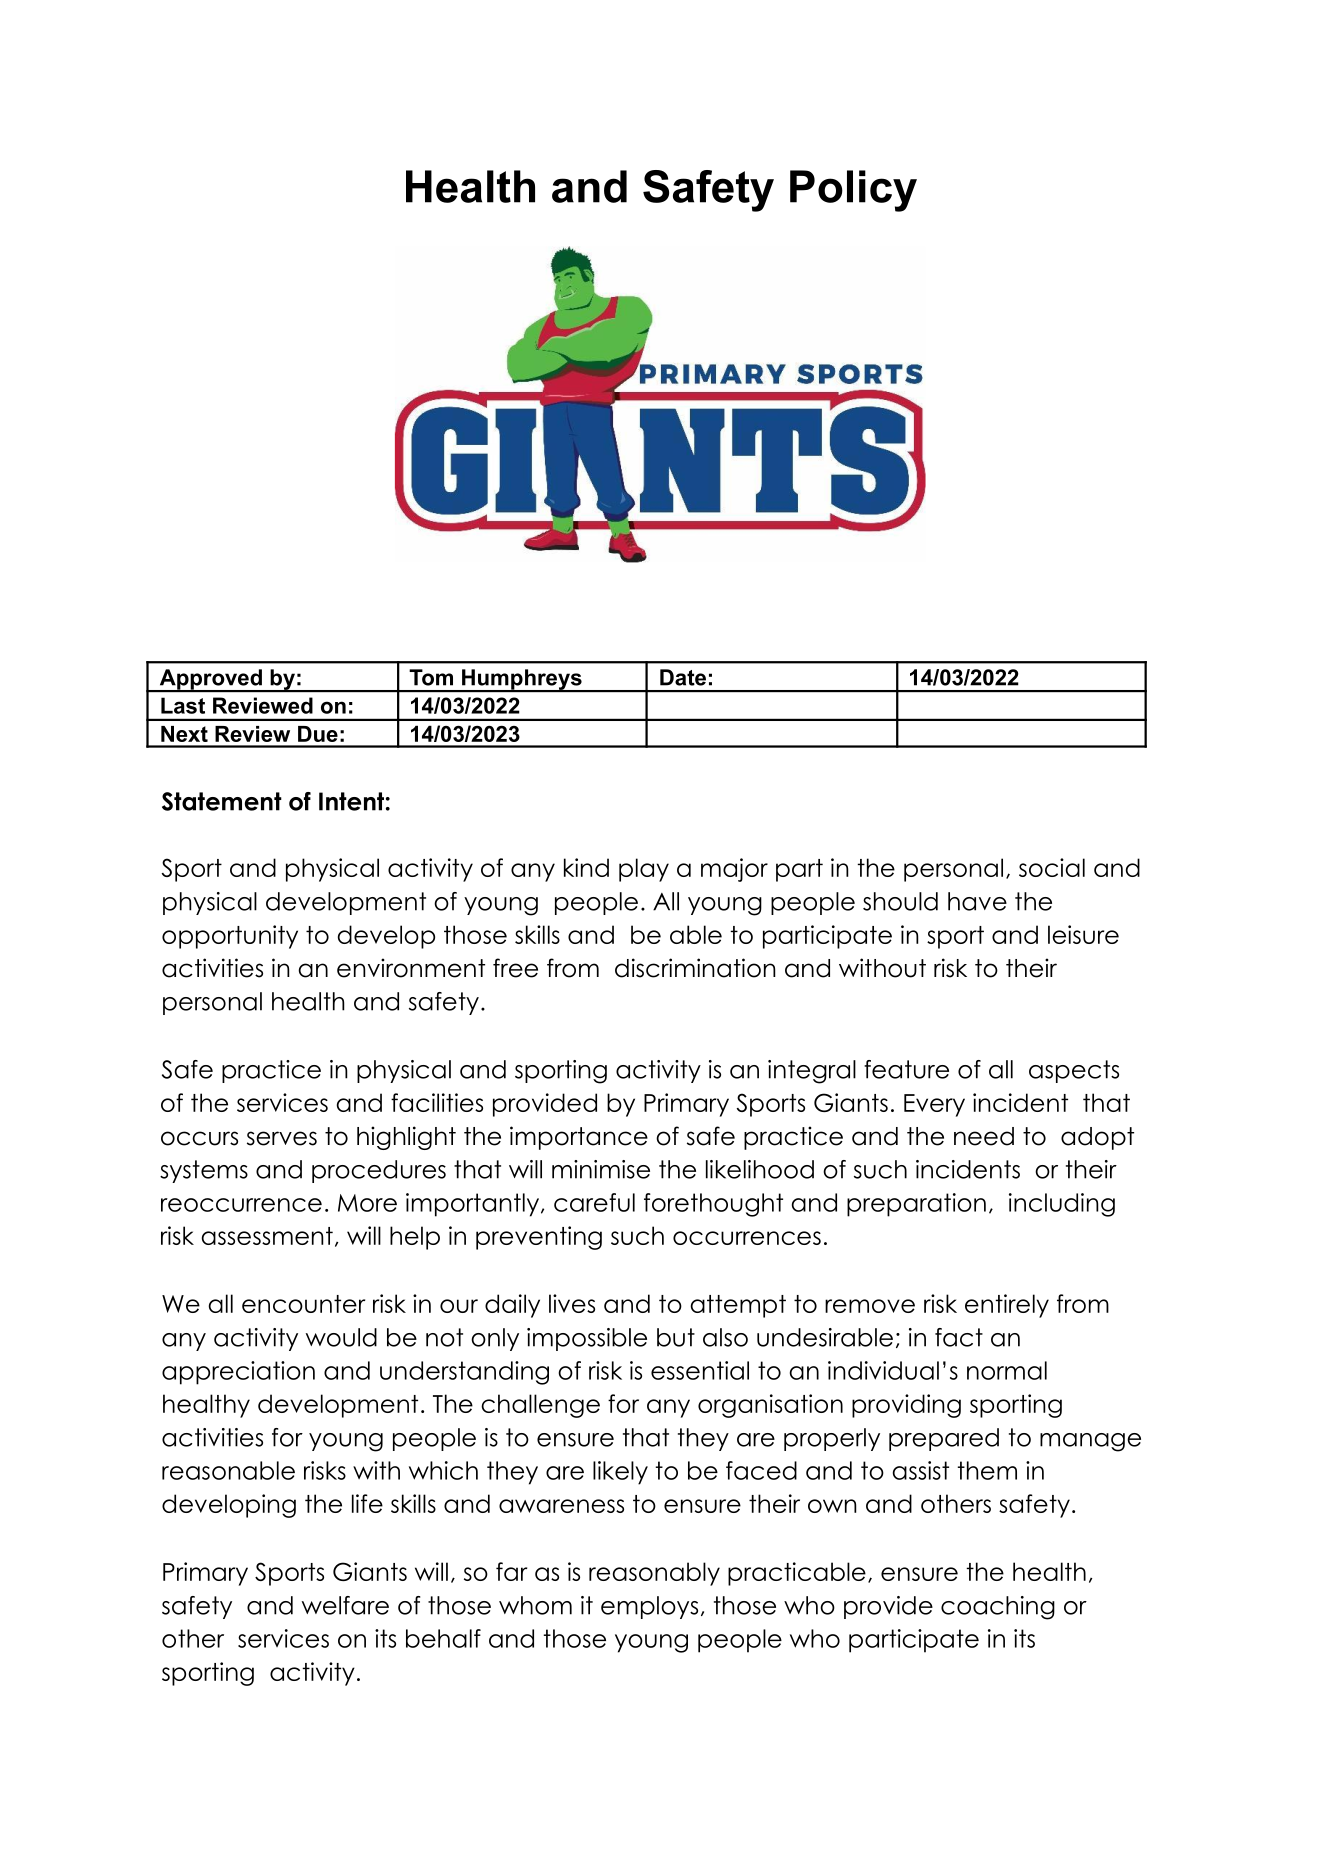 The width and height of the screenshot is (1322, 1868). I want to click on discrimination, so click(695, 968).
